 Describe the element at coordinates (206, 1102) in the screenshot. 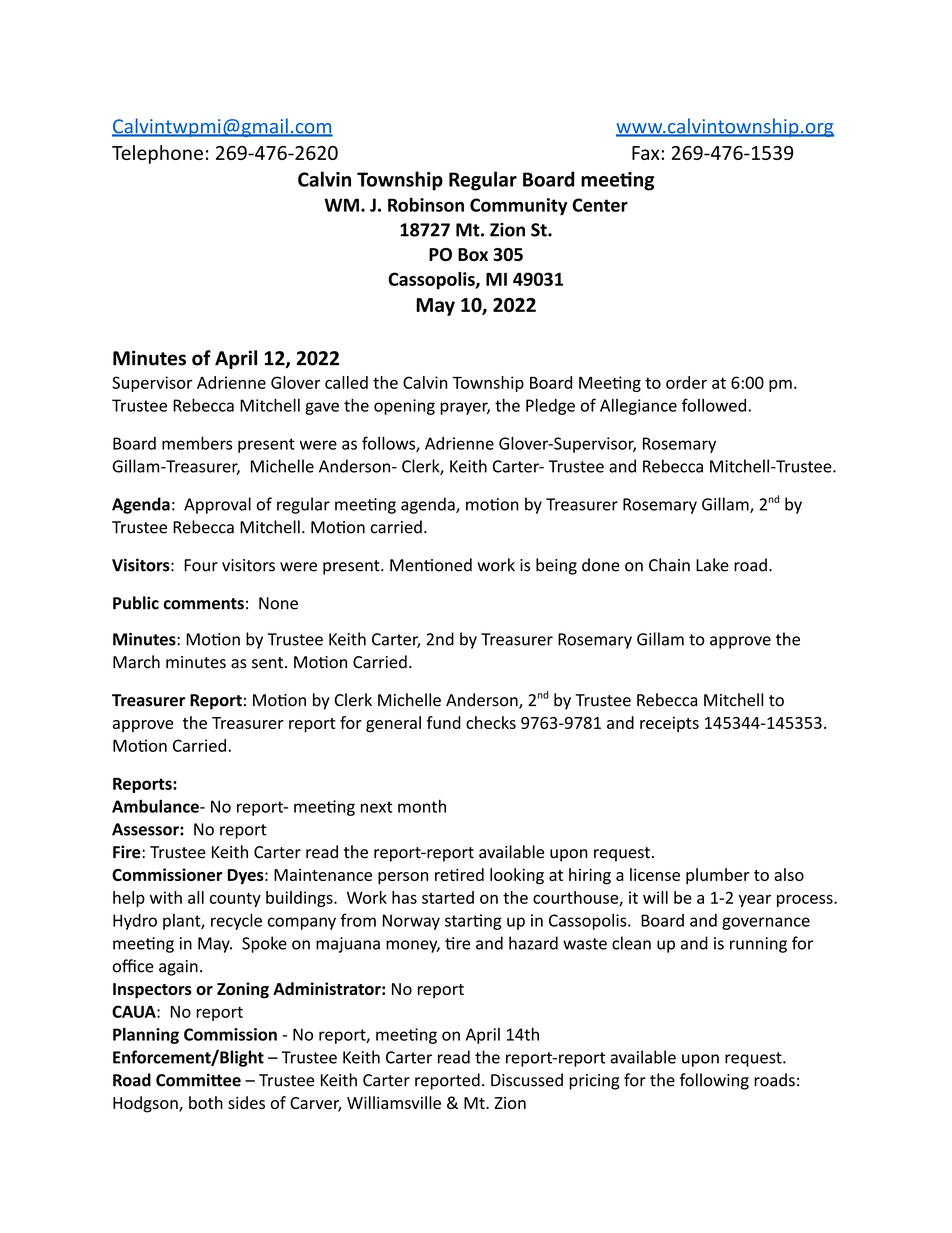

I see `both` at that location.
